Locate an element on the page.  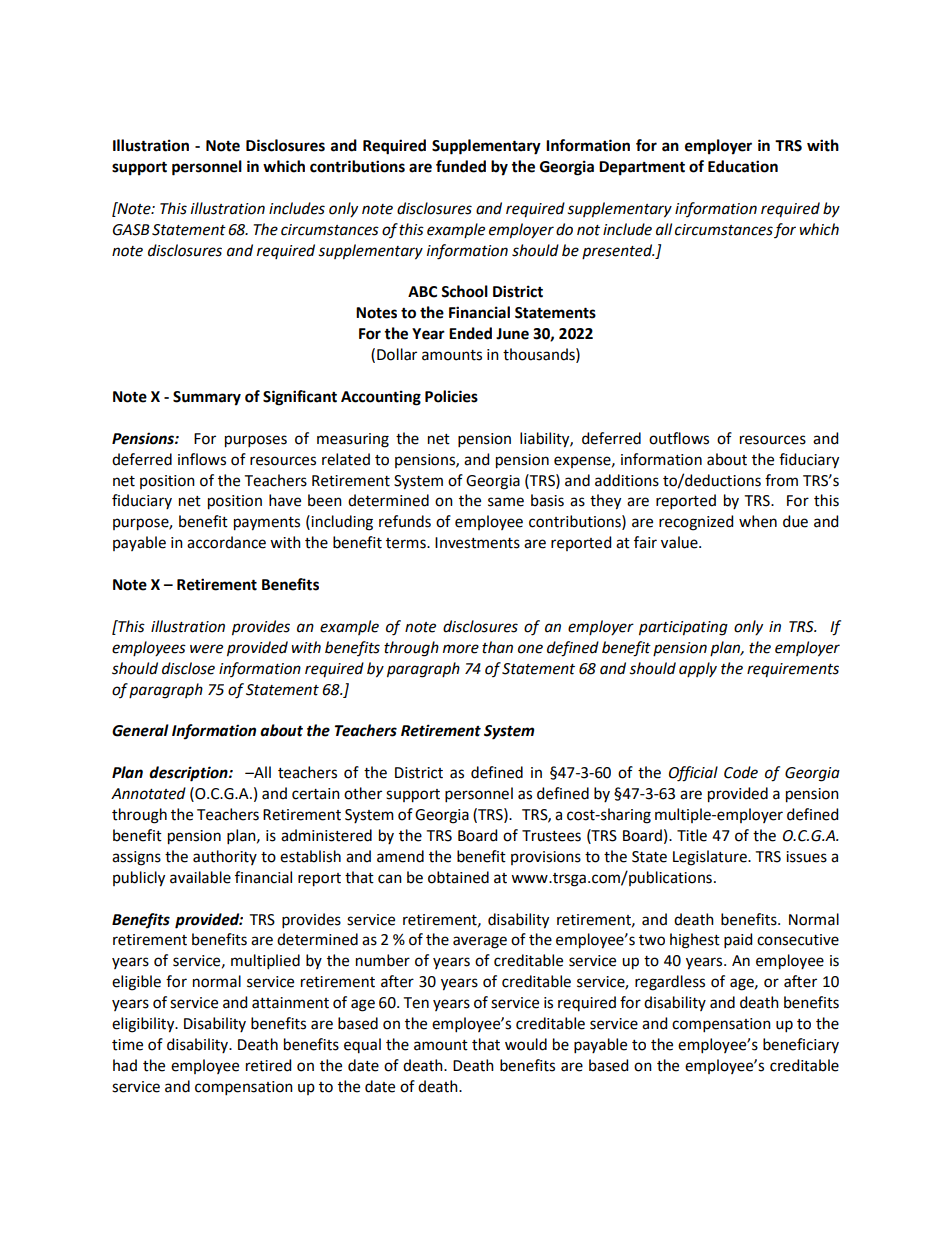
beneficiary is located at coordinates (801, 1045).
